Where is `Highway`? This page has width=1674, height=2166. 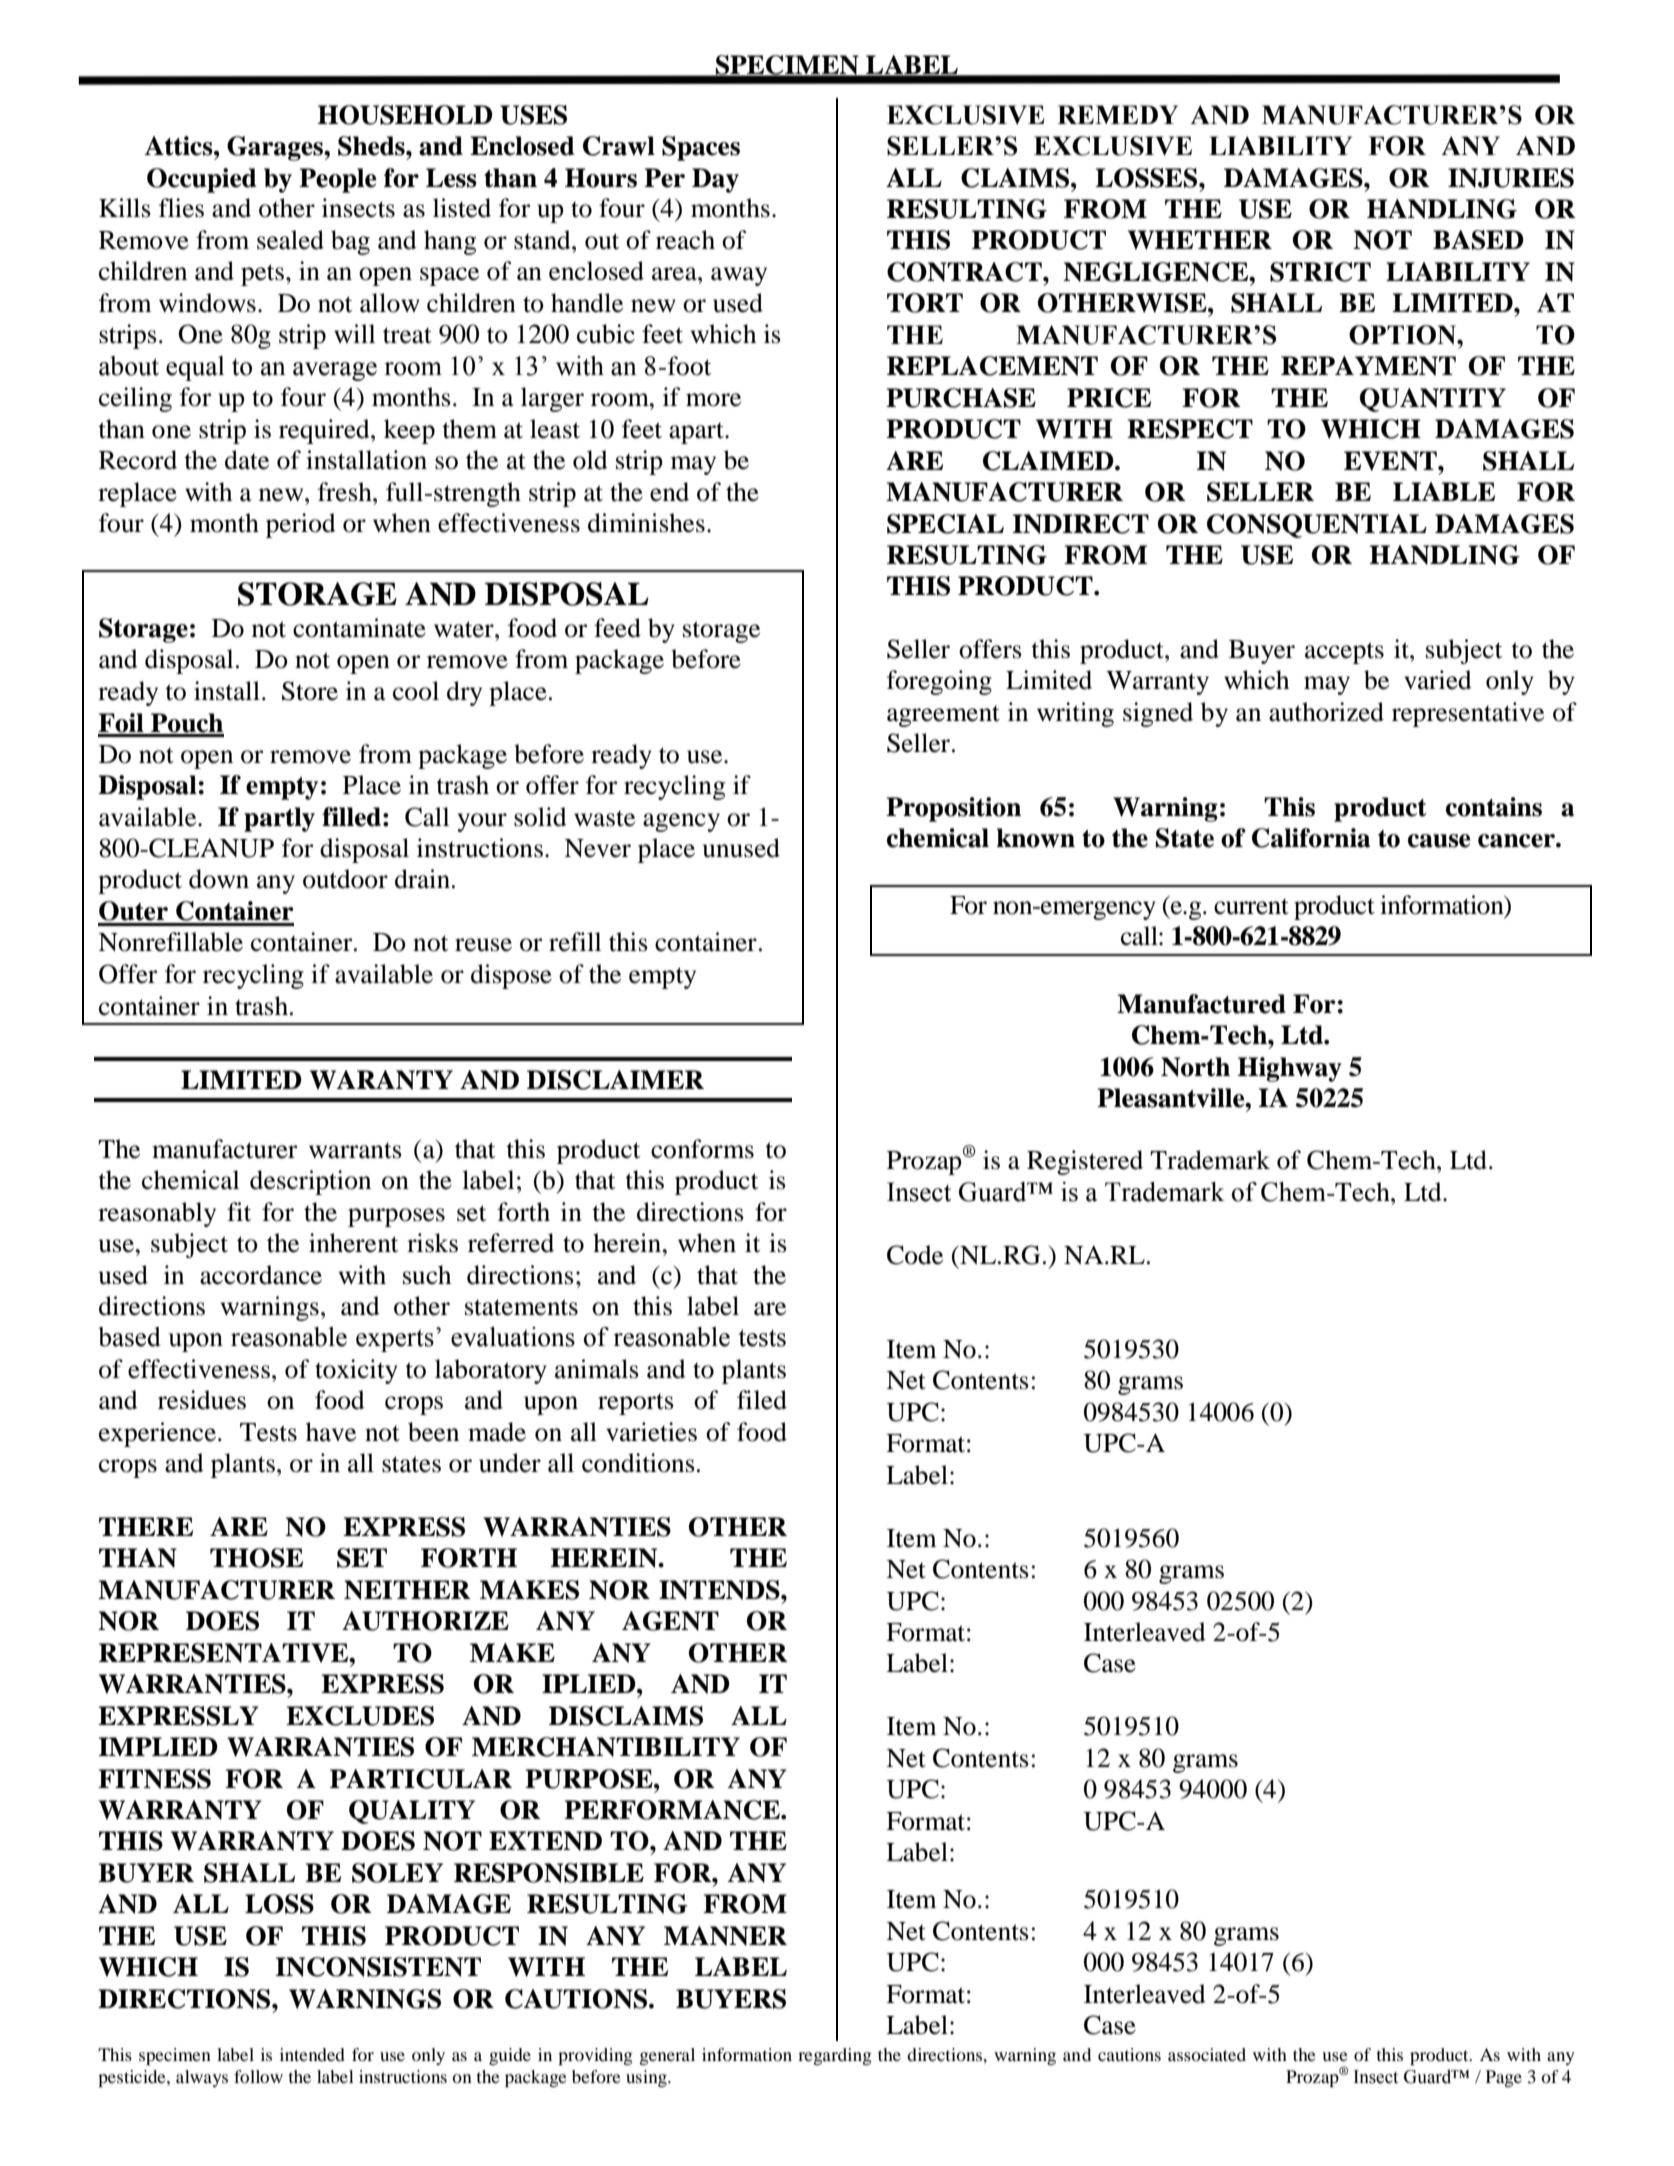
Highway is located at coordinates (1289, 1069).
